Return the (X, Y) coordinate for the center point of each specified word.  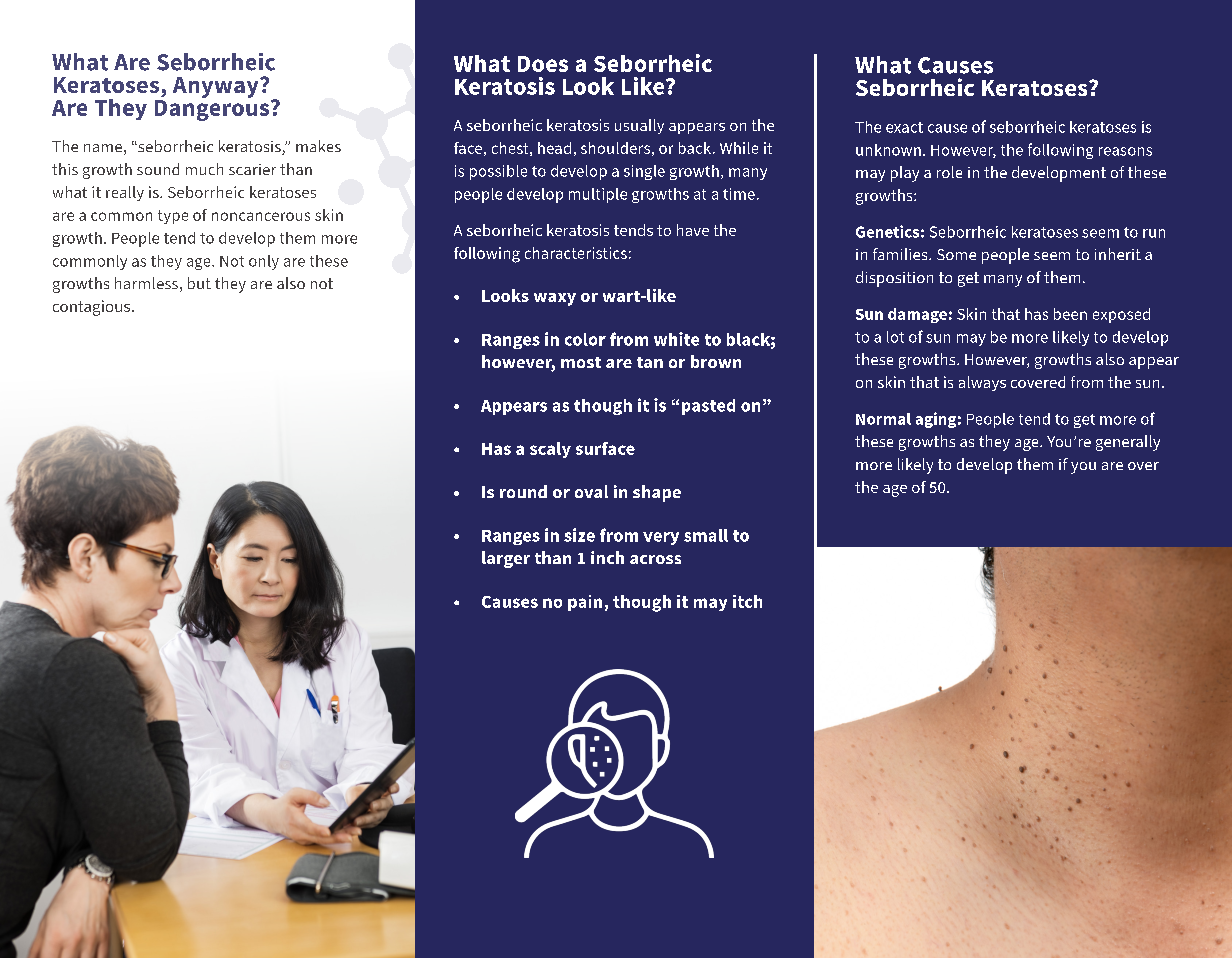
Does (543, 64)
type (173, 217)
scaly (550, 450)
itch (747, 601)
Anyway (217, 87)
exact (904, 127)
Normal (883, 419)
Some (956, 254)
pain (585, 603)
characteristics (576, 253)
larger (506, 559)
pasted (708, 407)
